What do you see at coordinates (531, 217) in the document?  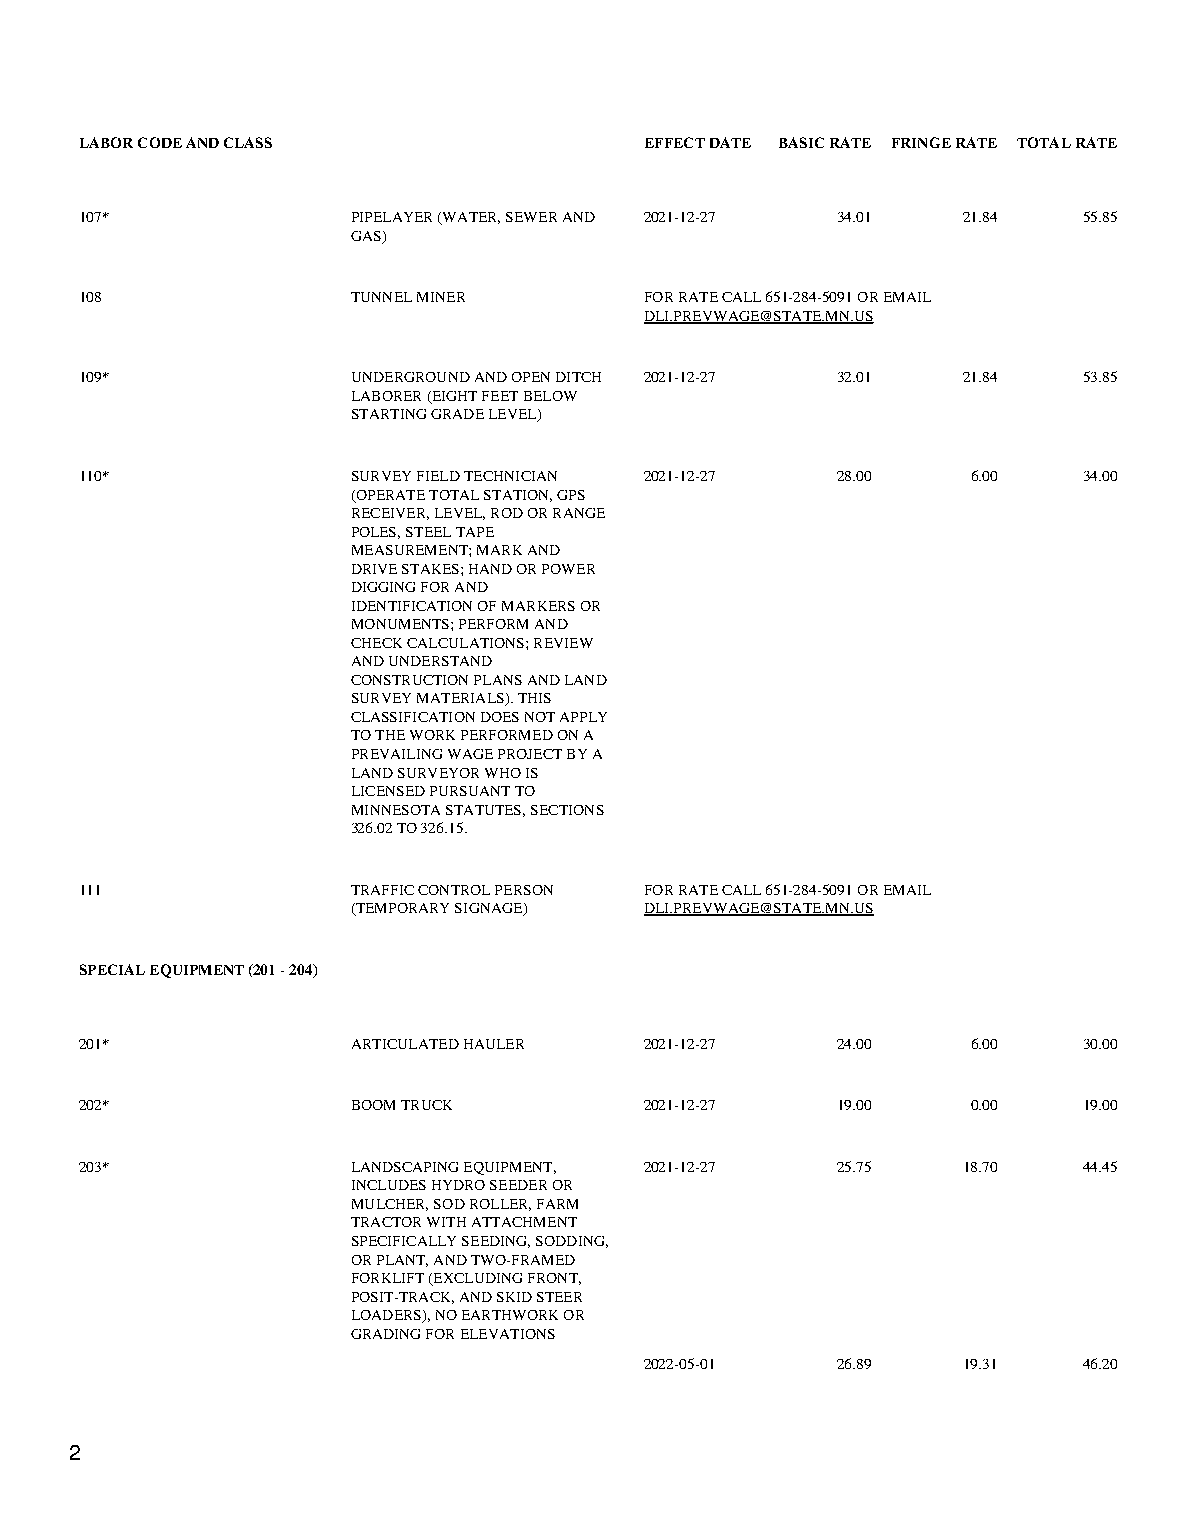 I see `SEWER` at bounding box center [531, 217].
